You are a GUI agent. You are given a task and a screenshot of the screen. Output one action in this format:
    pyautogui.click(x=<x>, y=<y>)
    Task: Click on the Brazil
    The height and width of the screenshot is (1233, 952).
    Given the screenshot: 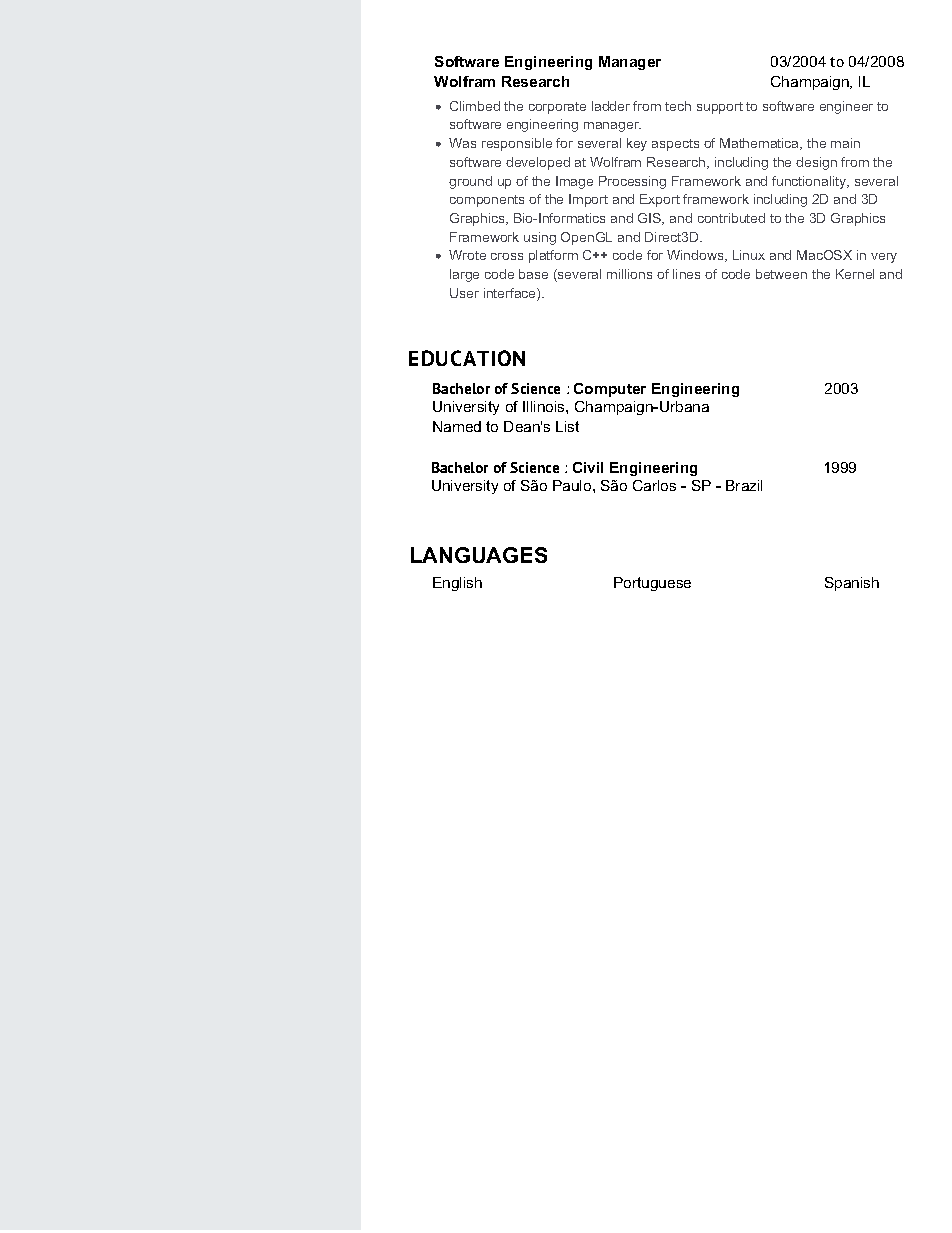 What is the action you would take?
    pyautogui.click(x=744, y=485)
